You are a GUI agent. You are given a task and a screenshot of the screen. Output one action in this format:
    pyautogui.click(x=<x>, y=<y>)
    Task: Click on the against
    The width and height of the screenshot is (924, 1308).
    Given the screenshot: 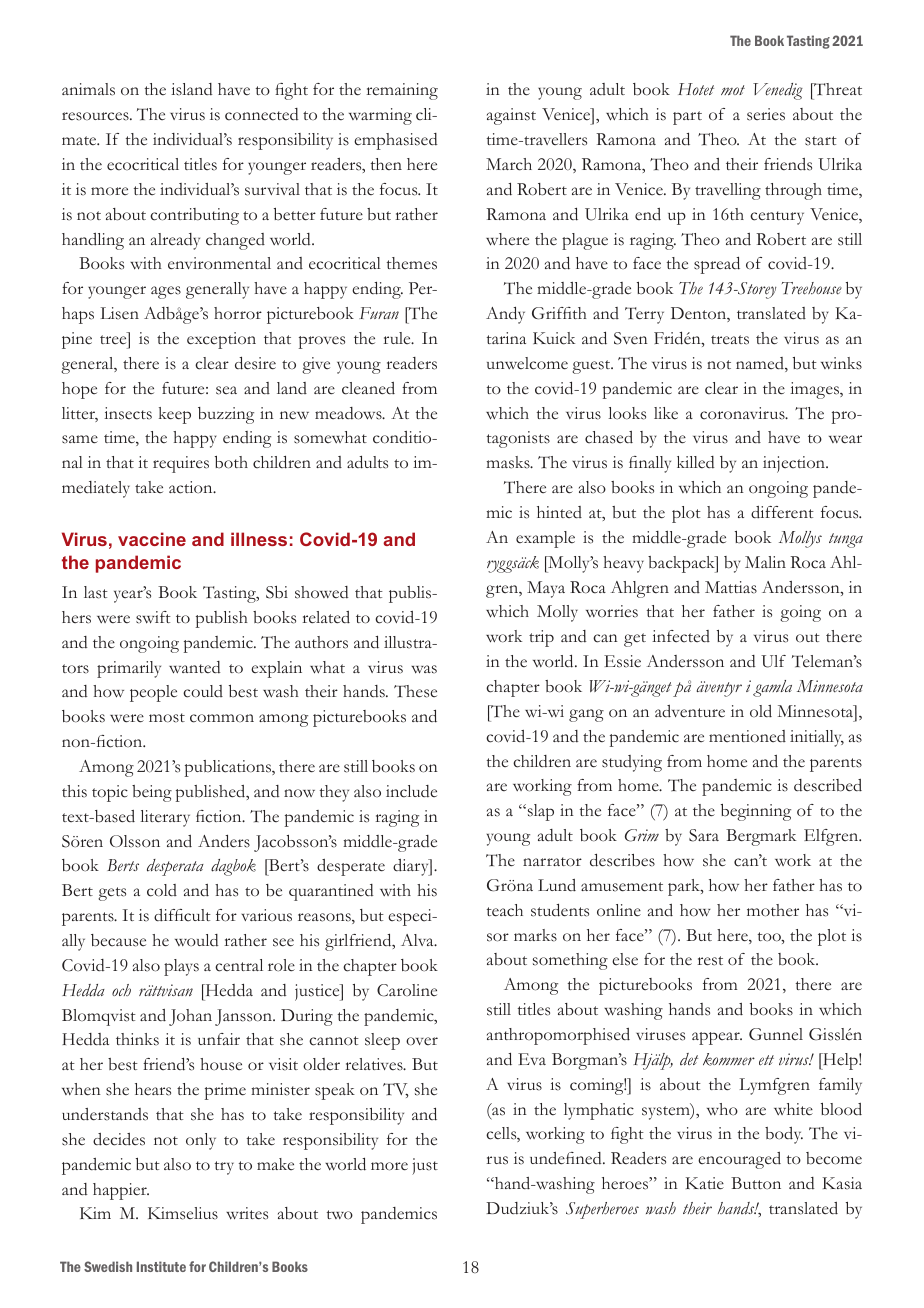 What is the action you would take?
    pyautogui.click(x=511, y=116)
